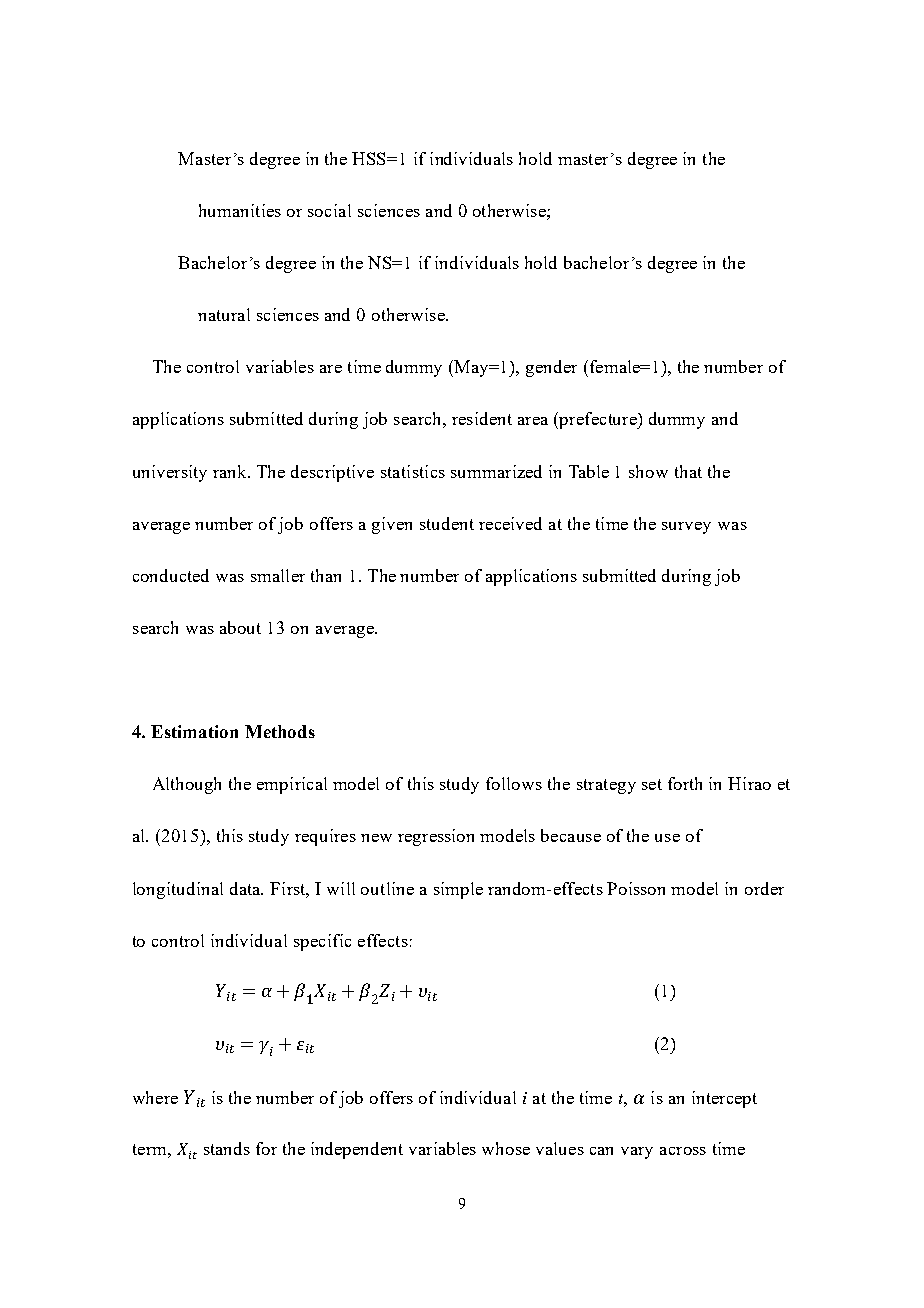 This document has width=924, height=1308. Describe the element at coordinates (227, 1148) in the document. I see `stands` at that location.
